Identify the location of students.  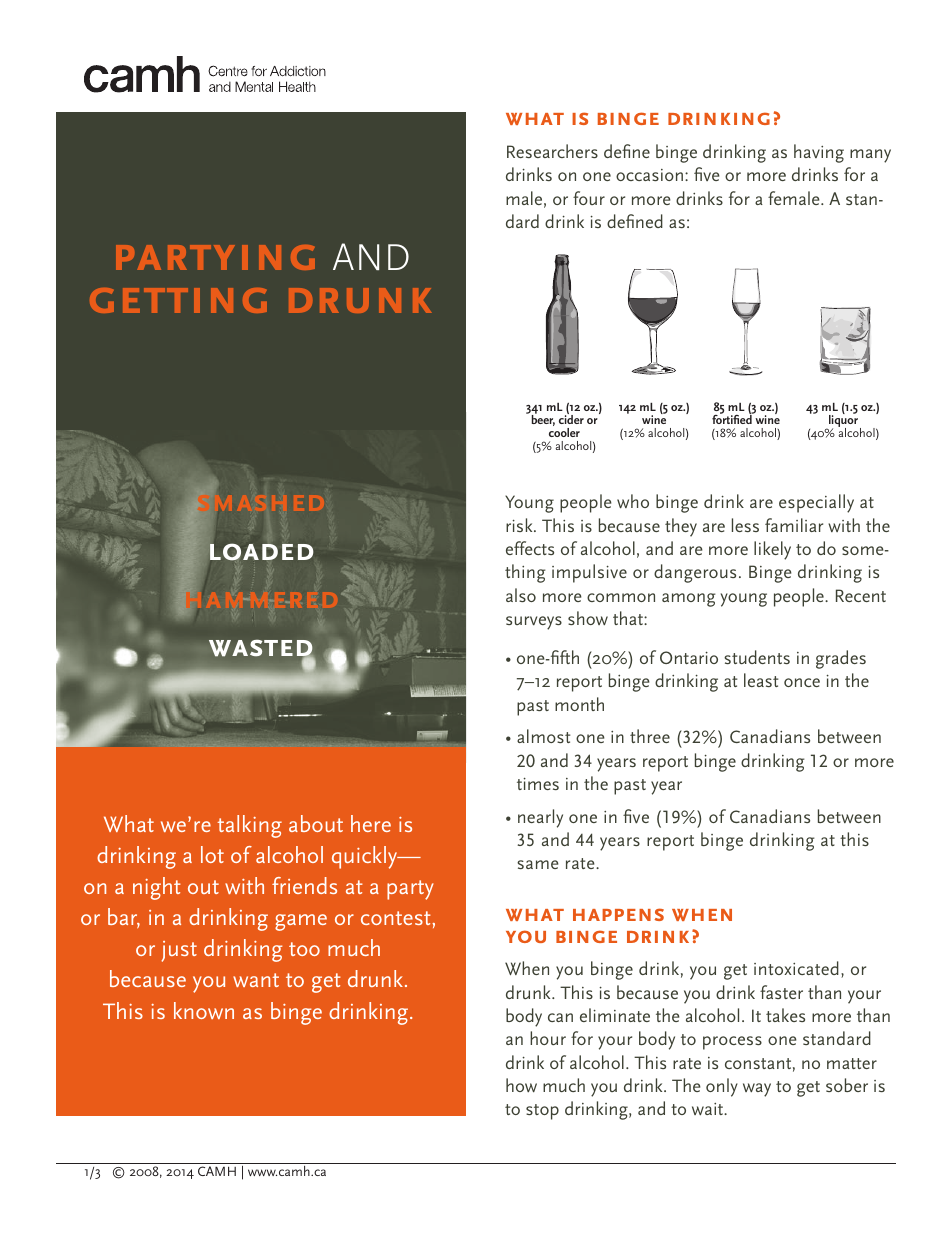
(757, 657).
